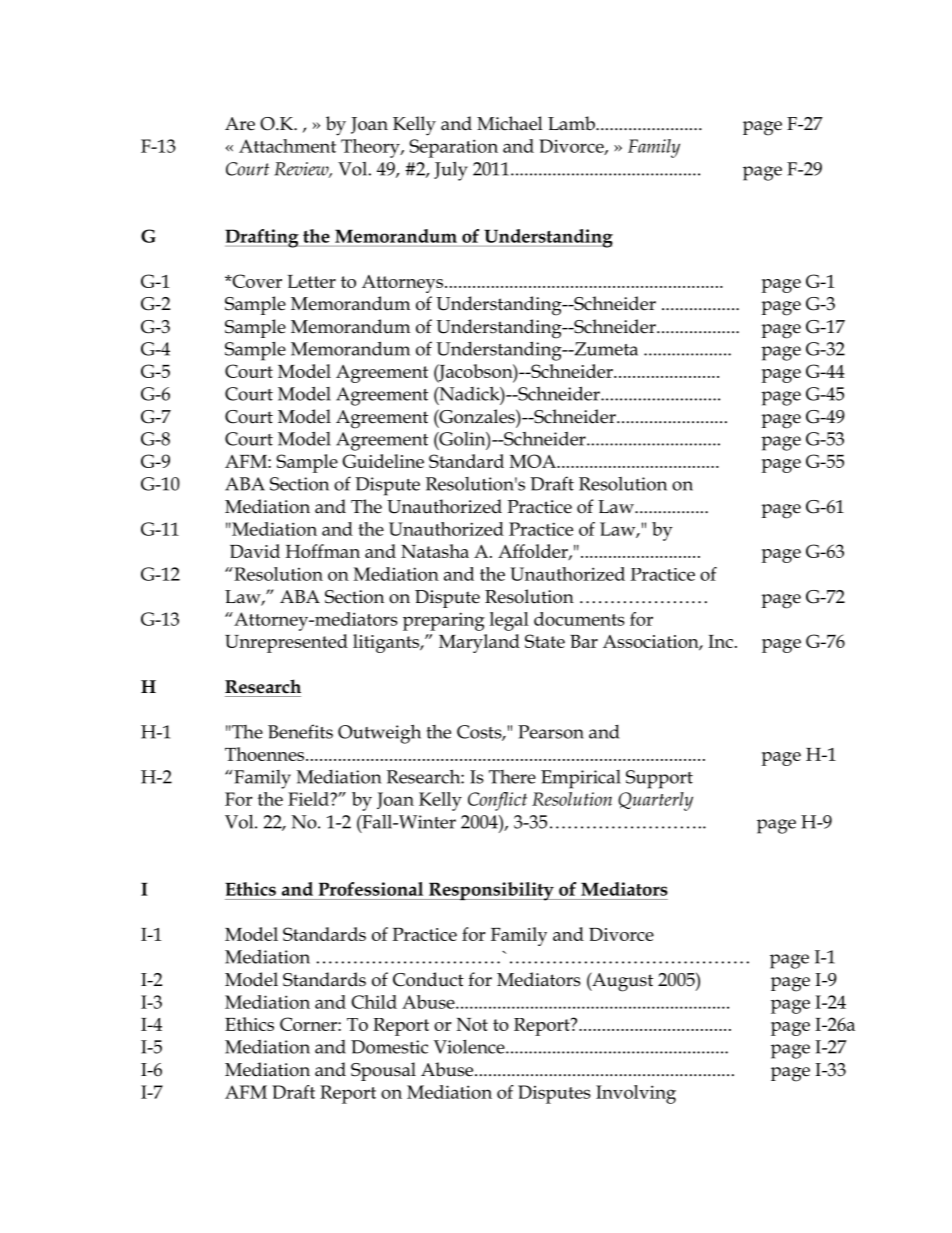  Describe the element at coordinates (470, 1047) in the screenshot. I see `Violence` at that location.
